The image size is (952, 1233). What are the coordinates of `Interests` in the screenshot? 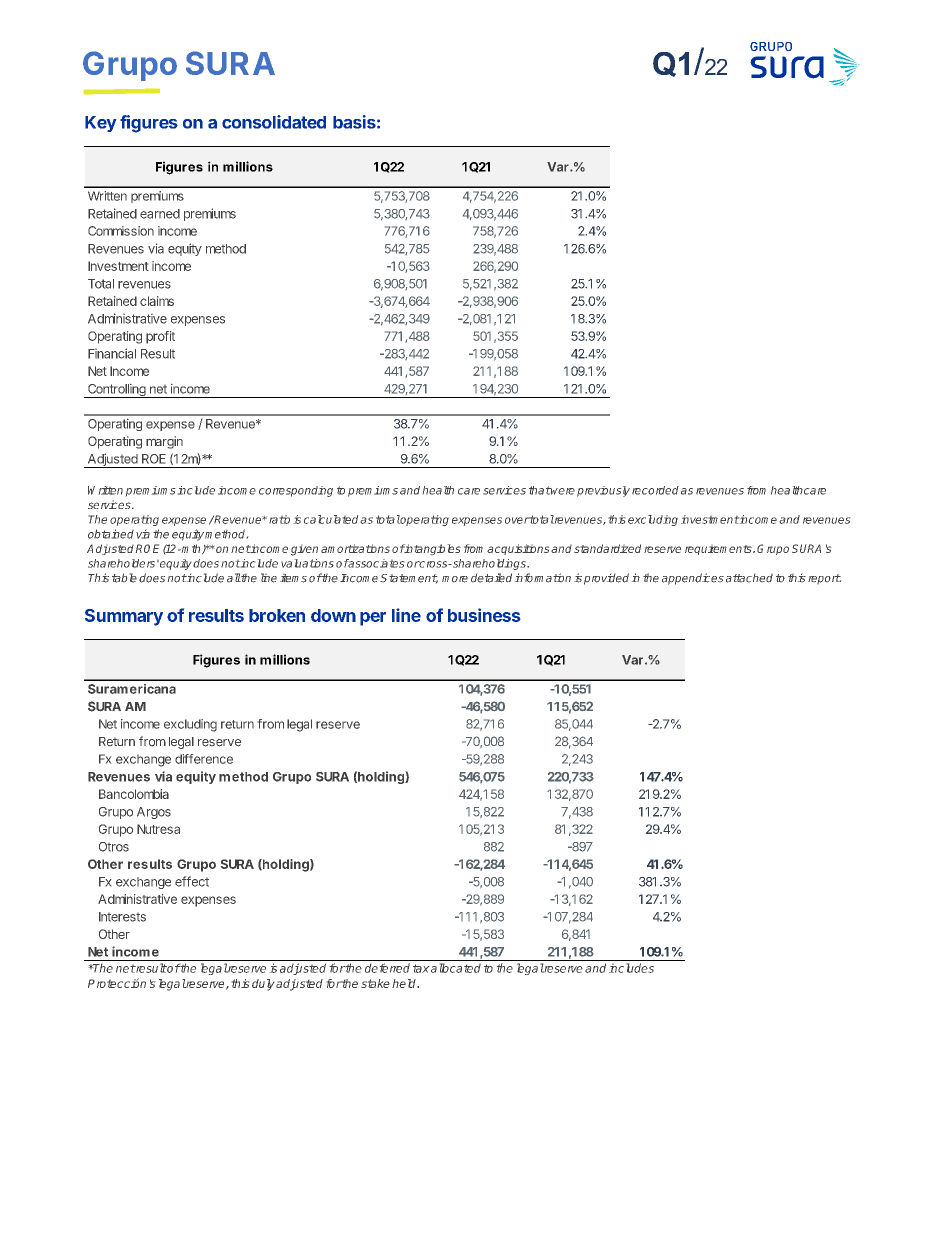 It's located at (122, 917).
